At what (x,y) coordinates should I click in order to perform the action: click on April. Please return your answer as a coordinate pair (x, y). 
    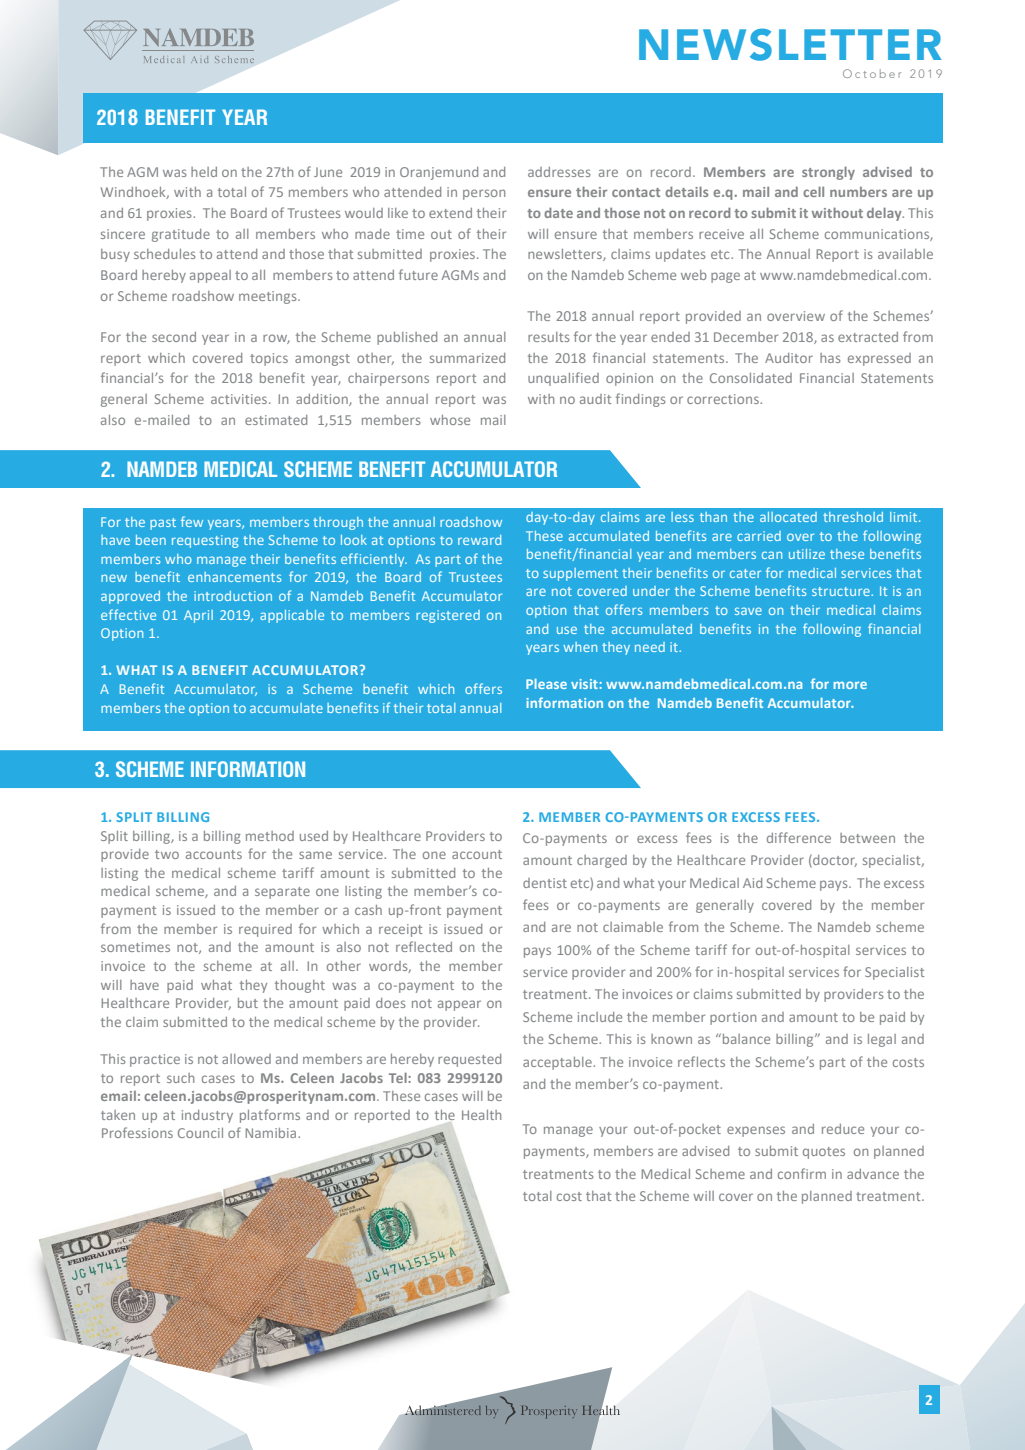
    Looking at the image, I should click on (198, 616).
